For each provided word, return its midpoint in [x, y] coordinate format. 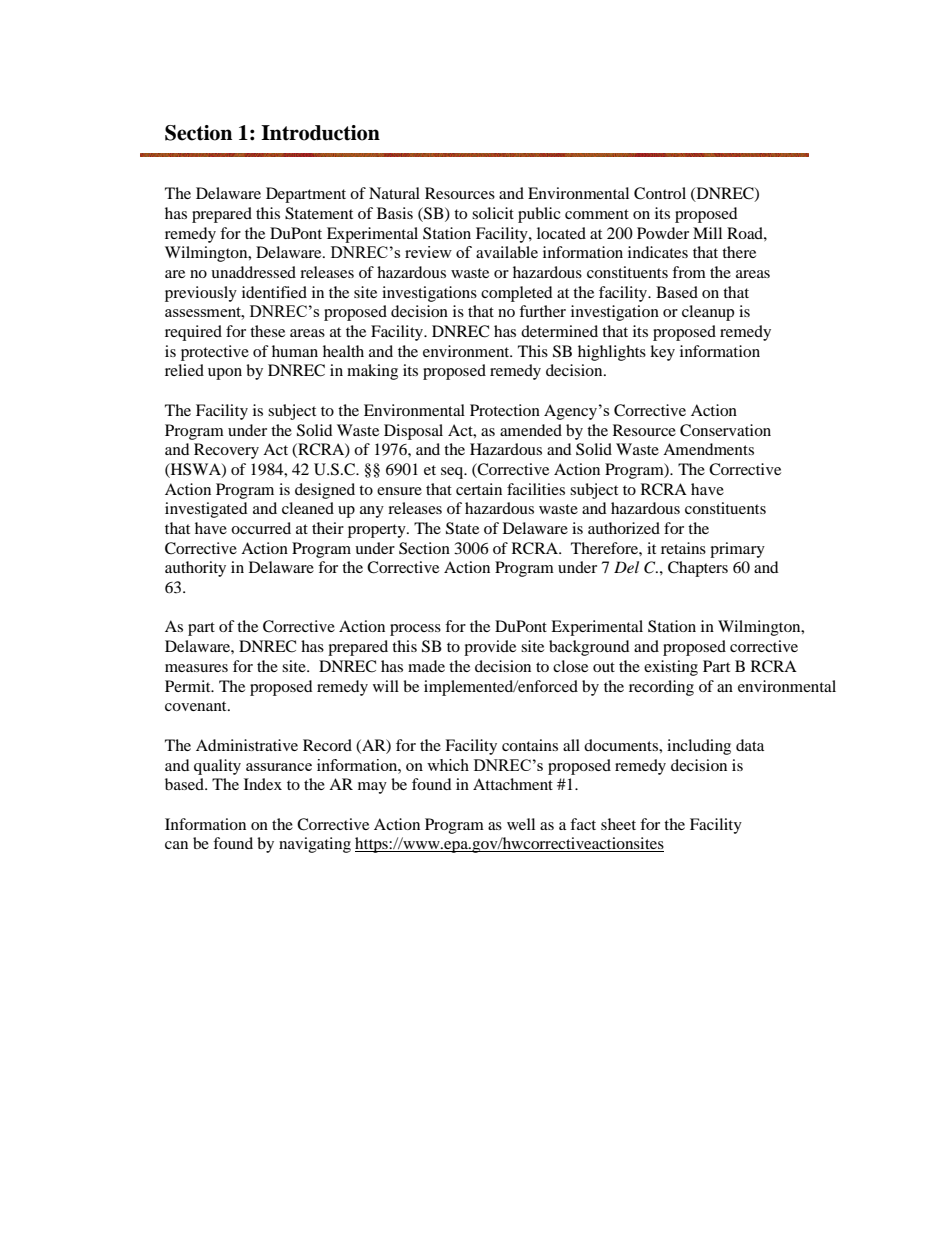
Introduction [320, 133]
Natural [394, 193]
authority [195, 569]
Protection [505, 410]
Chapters [698, 569]
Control [660, 193]
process [415, 630]
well [521, 824]
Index [263, 784]
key [662, 353]
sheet [618, 824]
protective [215, 353]
